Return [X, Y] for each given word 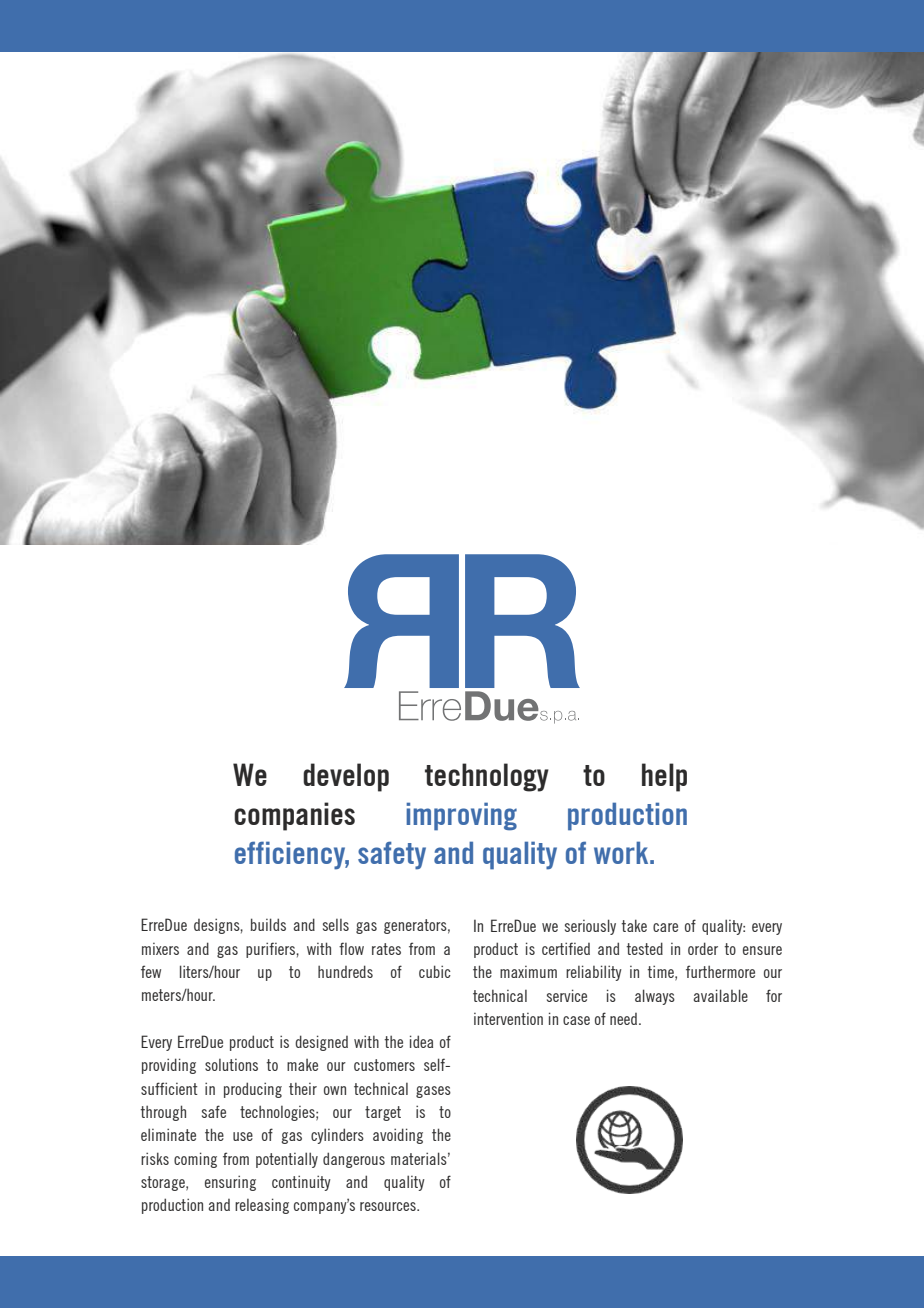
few [151, 971]
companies [294, 816]
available [720, 995]
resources [389, 1206]
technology [487, 777]
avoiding [398, 1136]
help [664, 777]
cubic [435, 971]
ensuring [230, 1183]
